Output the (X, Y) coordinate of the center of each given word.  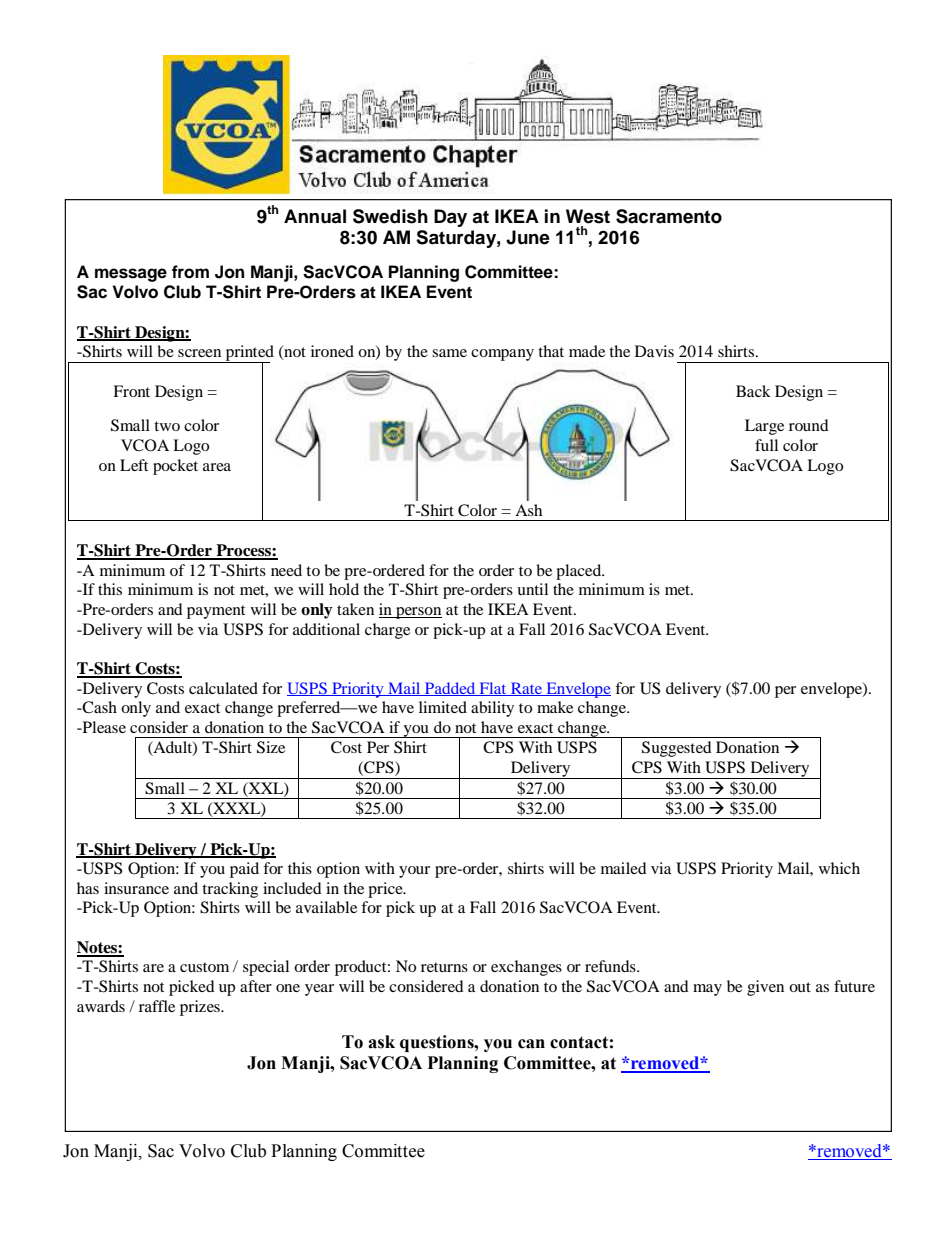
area (217, 467)
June (528, 237)
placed (580, 572)
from (190, 272)
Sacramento (669, 216)
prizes (201, 1008)
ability (492, 709)
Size (271, 747)
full (766, 445)
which (839, 868)
